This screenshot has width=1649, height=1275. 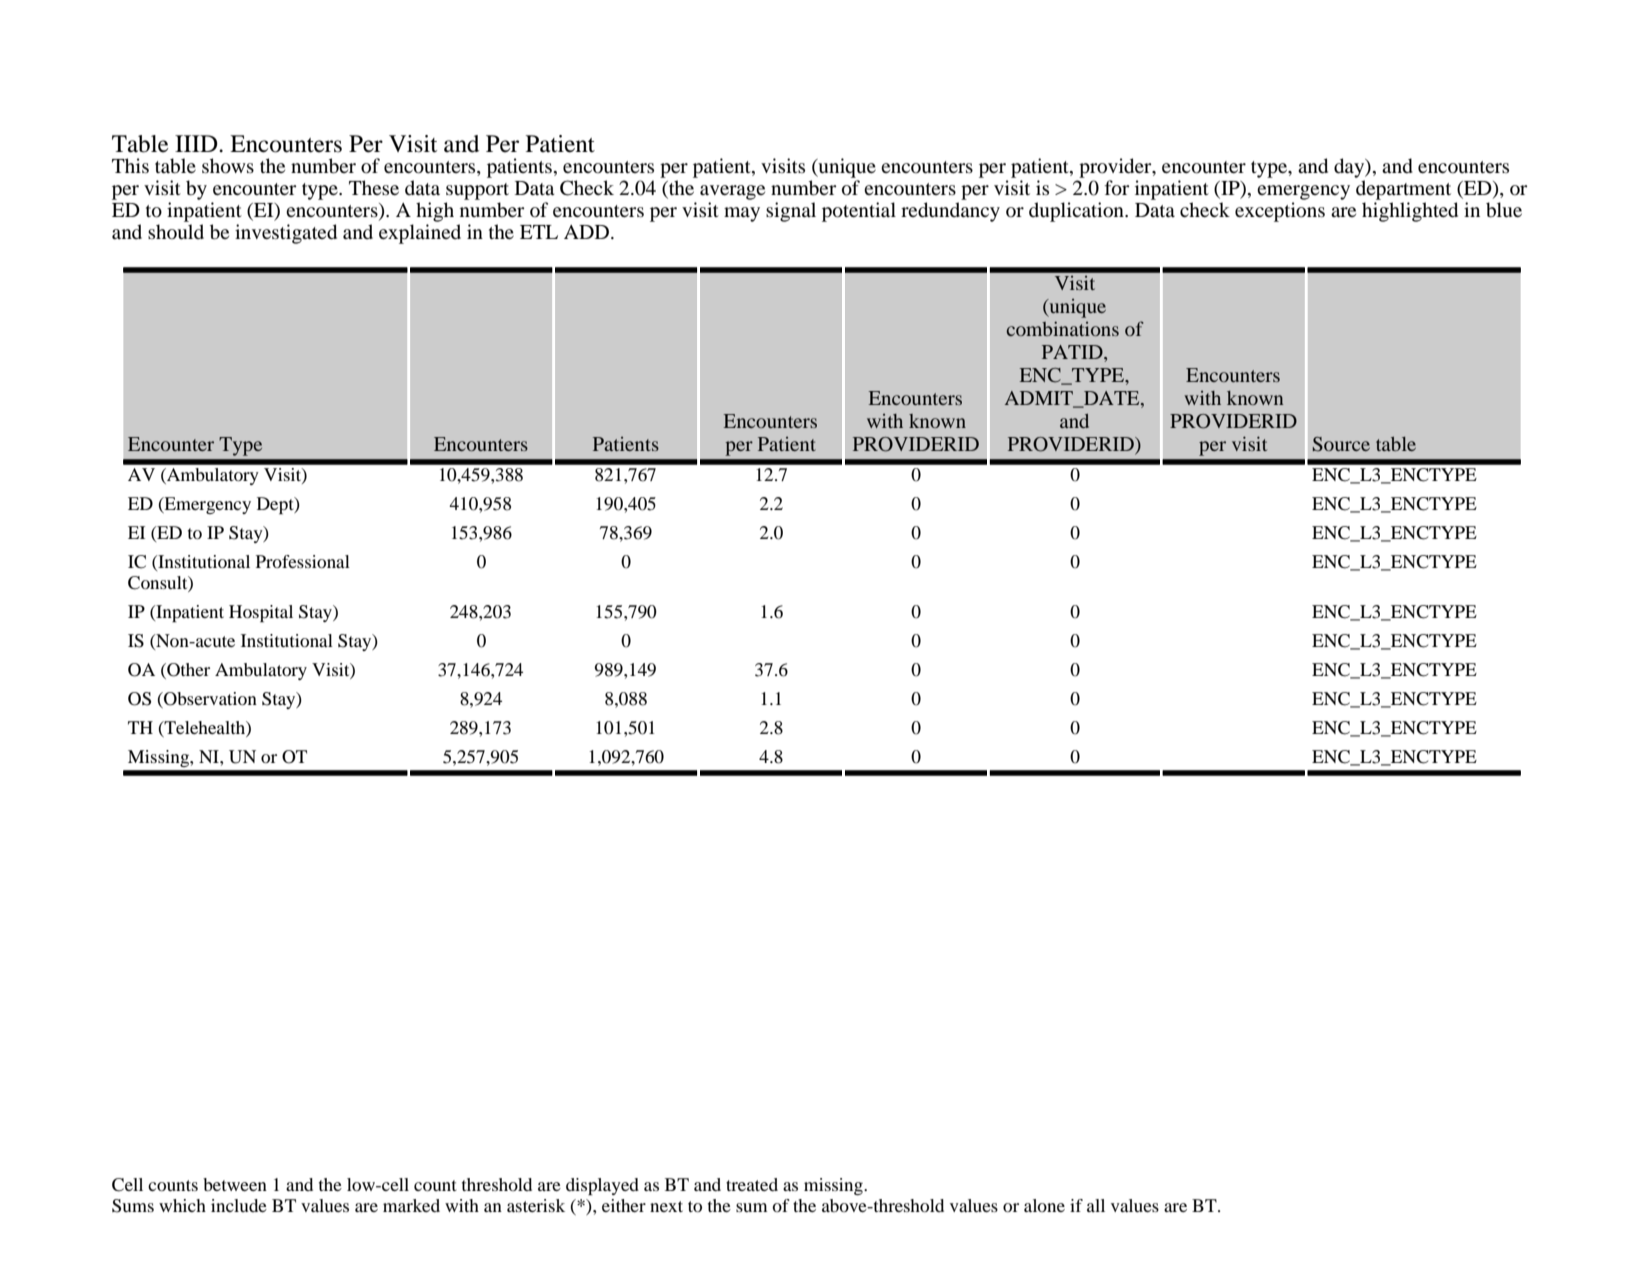 I want to click on investigated, so click(x=286, y=234).
